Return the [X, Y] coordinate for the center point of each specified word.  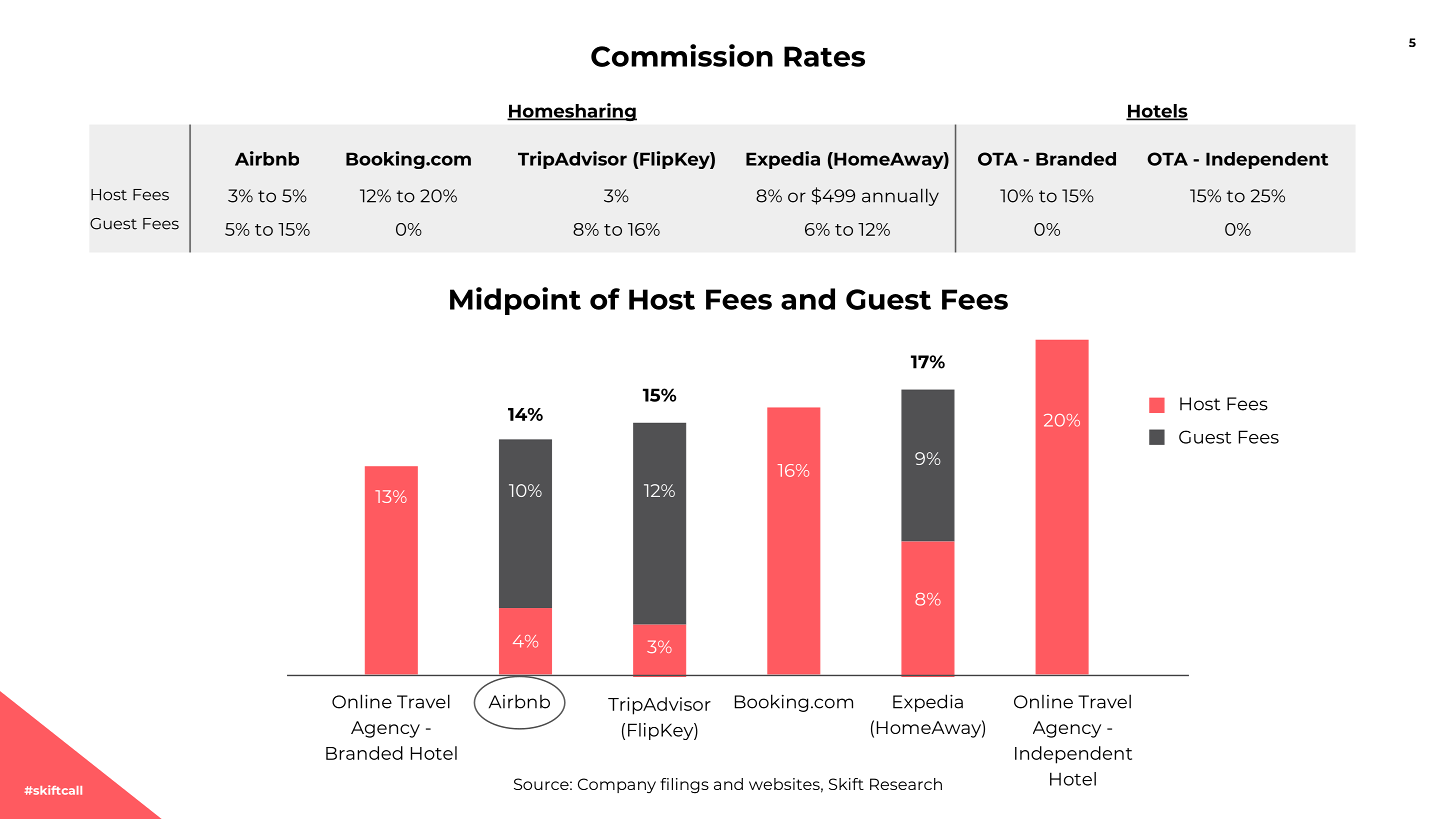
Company [617, 785]
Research [906, 784]
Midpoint [515, 301]
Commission [682, 55]
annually [900, 197]
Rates [824, 56]
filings [684, 785]
